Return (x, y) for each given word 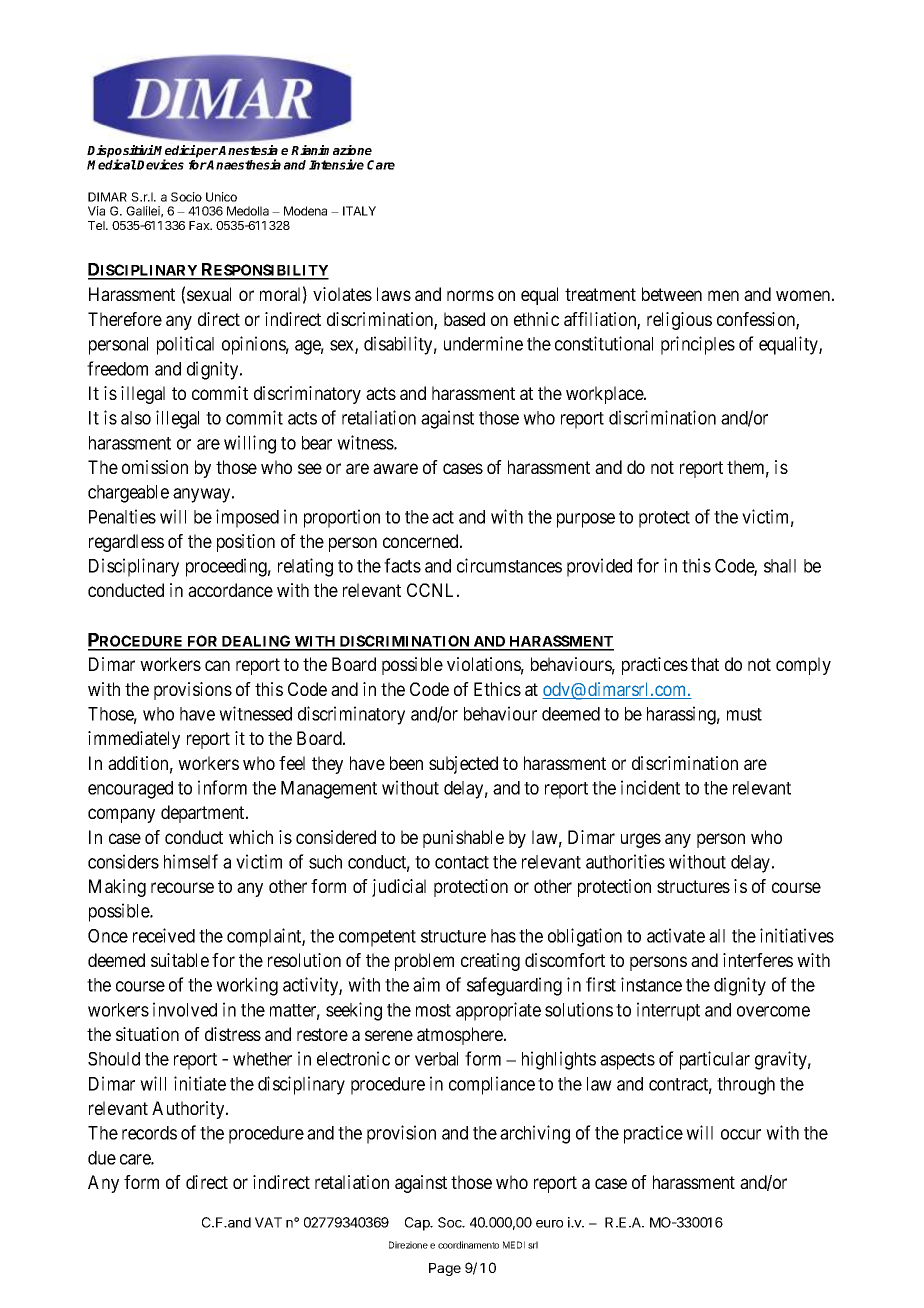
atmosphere (461, 1036)
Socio (186, 197)
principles (698, 345)
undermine (483, 343)
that (705, 664)
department (204, 814)
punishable (463, 839)
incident (650, 787)
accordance (230, 590)
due (102, 1158)
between (672, 294)
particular (715, 1060)
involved (185, 1009)
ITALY (359, 211)
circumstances (509, 565)
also (136, 418)
